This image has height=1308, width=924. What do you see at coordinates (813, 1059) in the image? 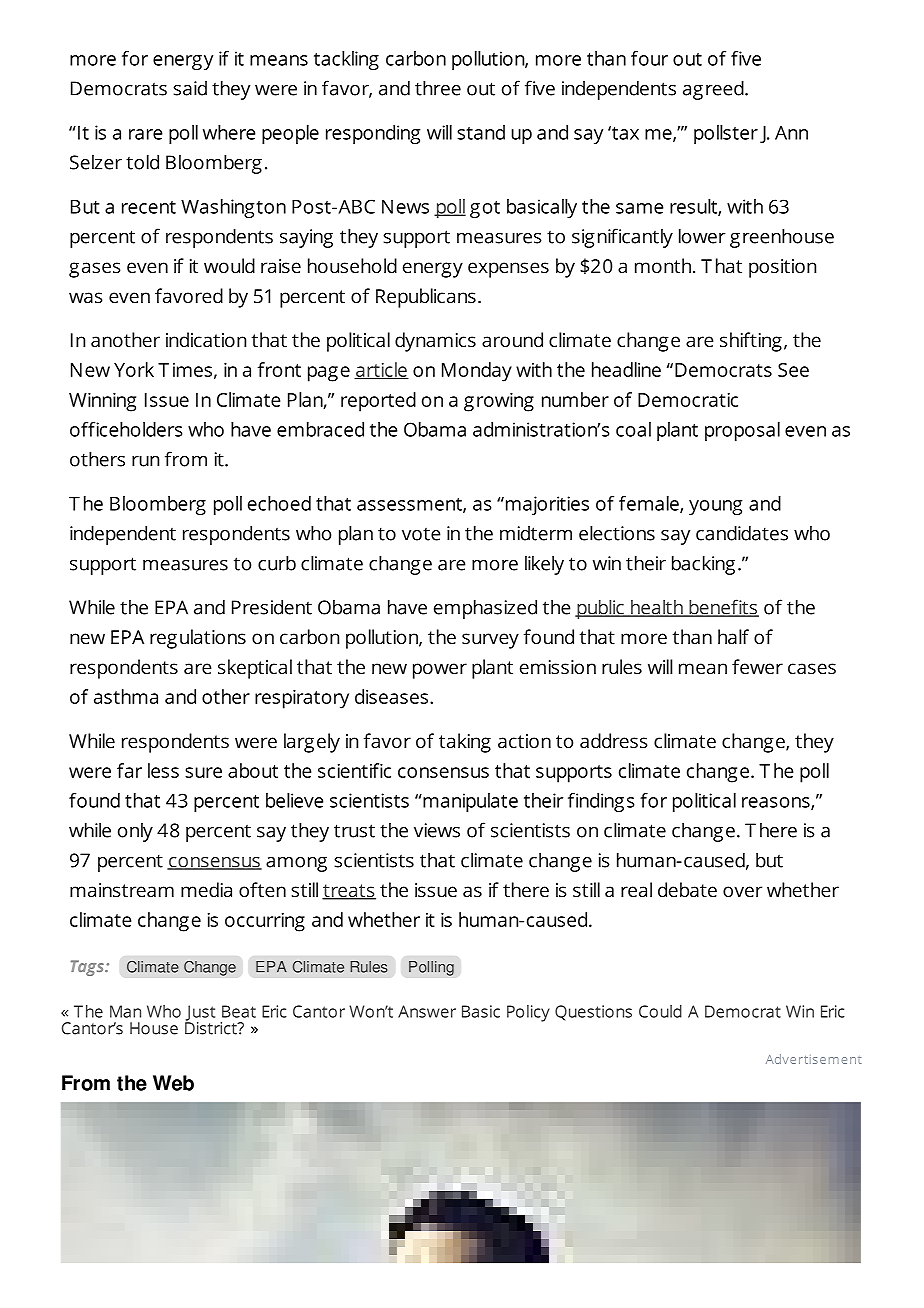
I see `Advertisement` at bounding box center [813, 1059].
